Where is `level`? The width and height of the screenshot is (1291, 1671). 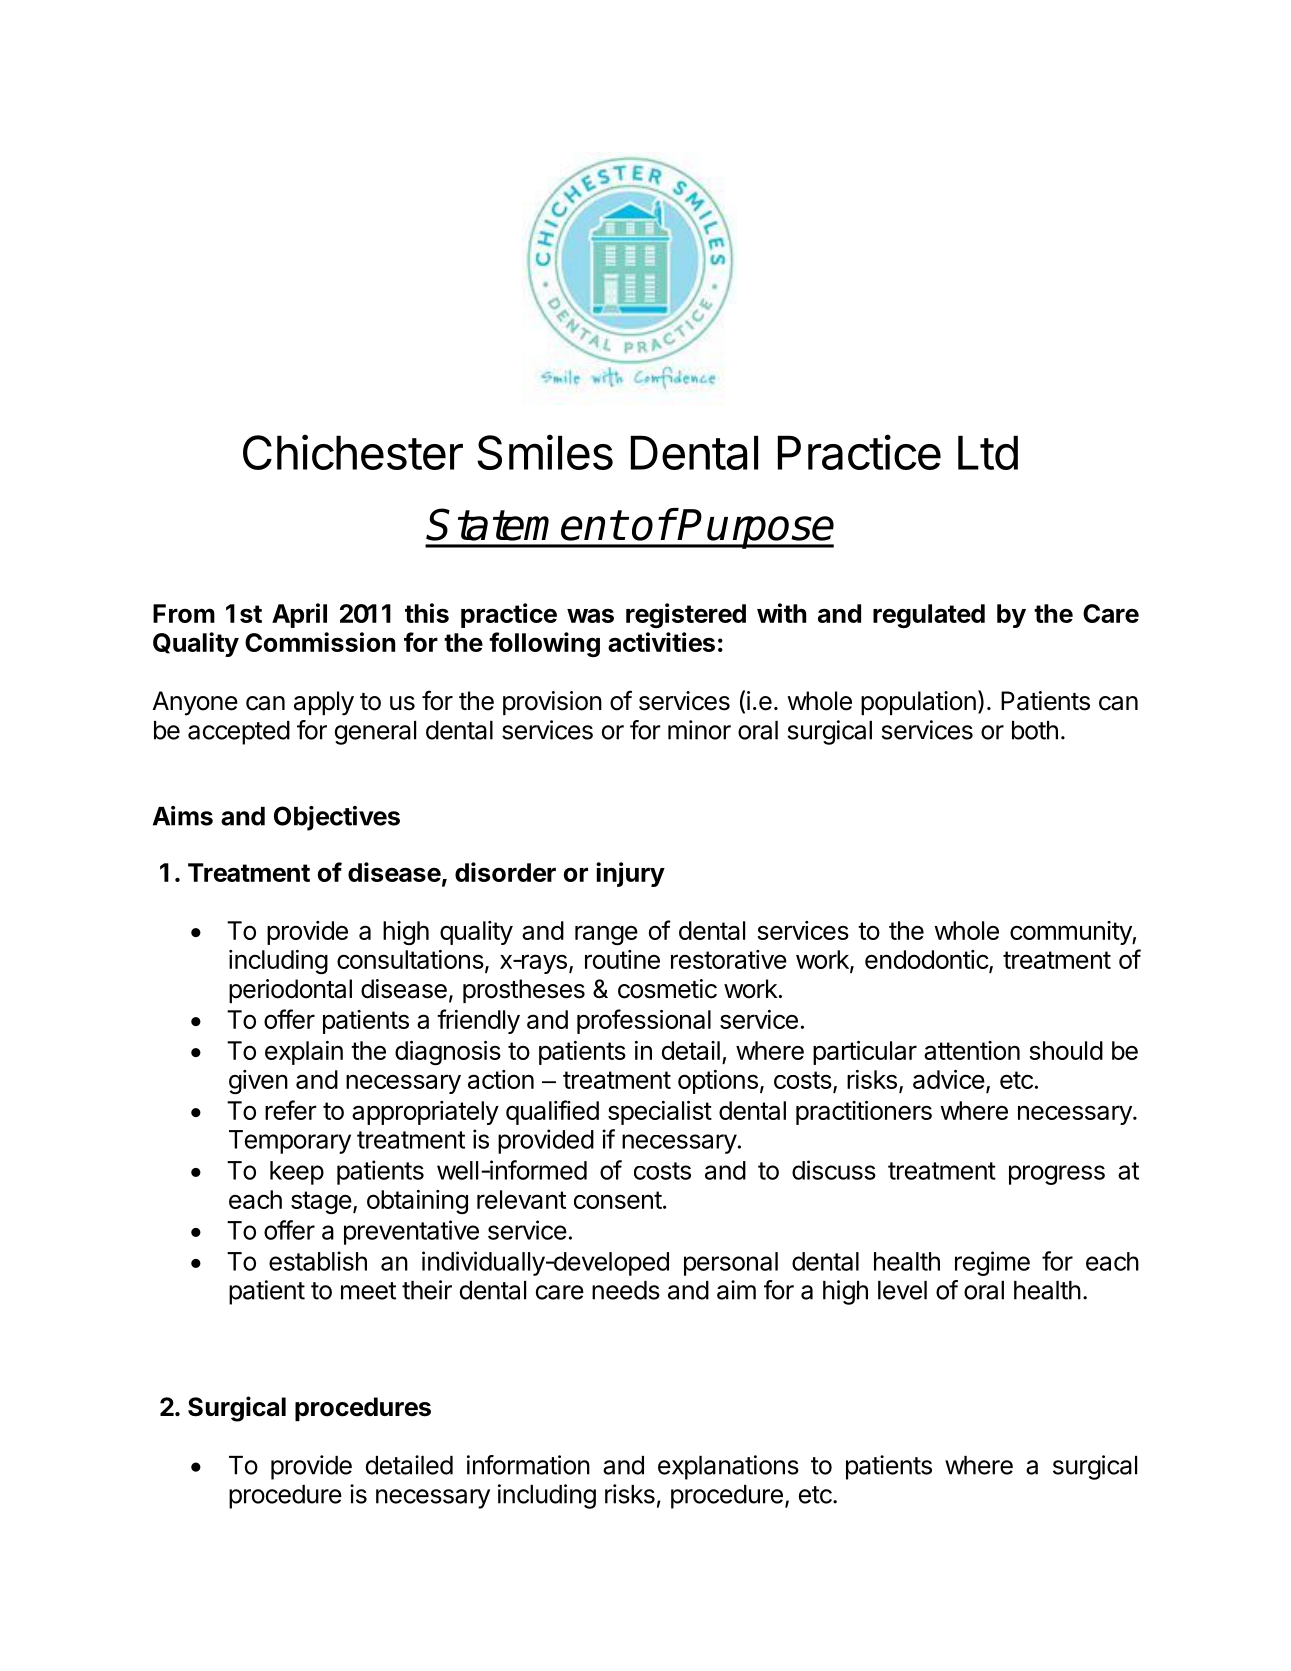
level is located at coordinates (902, 1290).
